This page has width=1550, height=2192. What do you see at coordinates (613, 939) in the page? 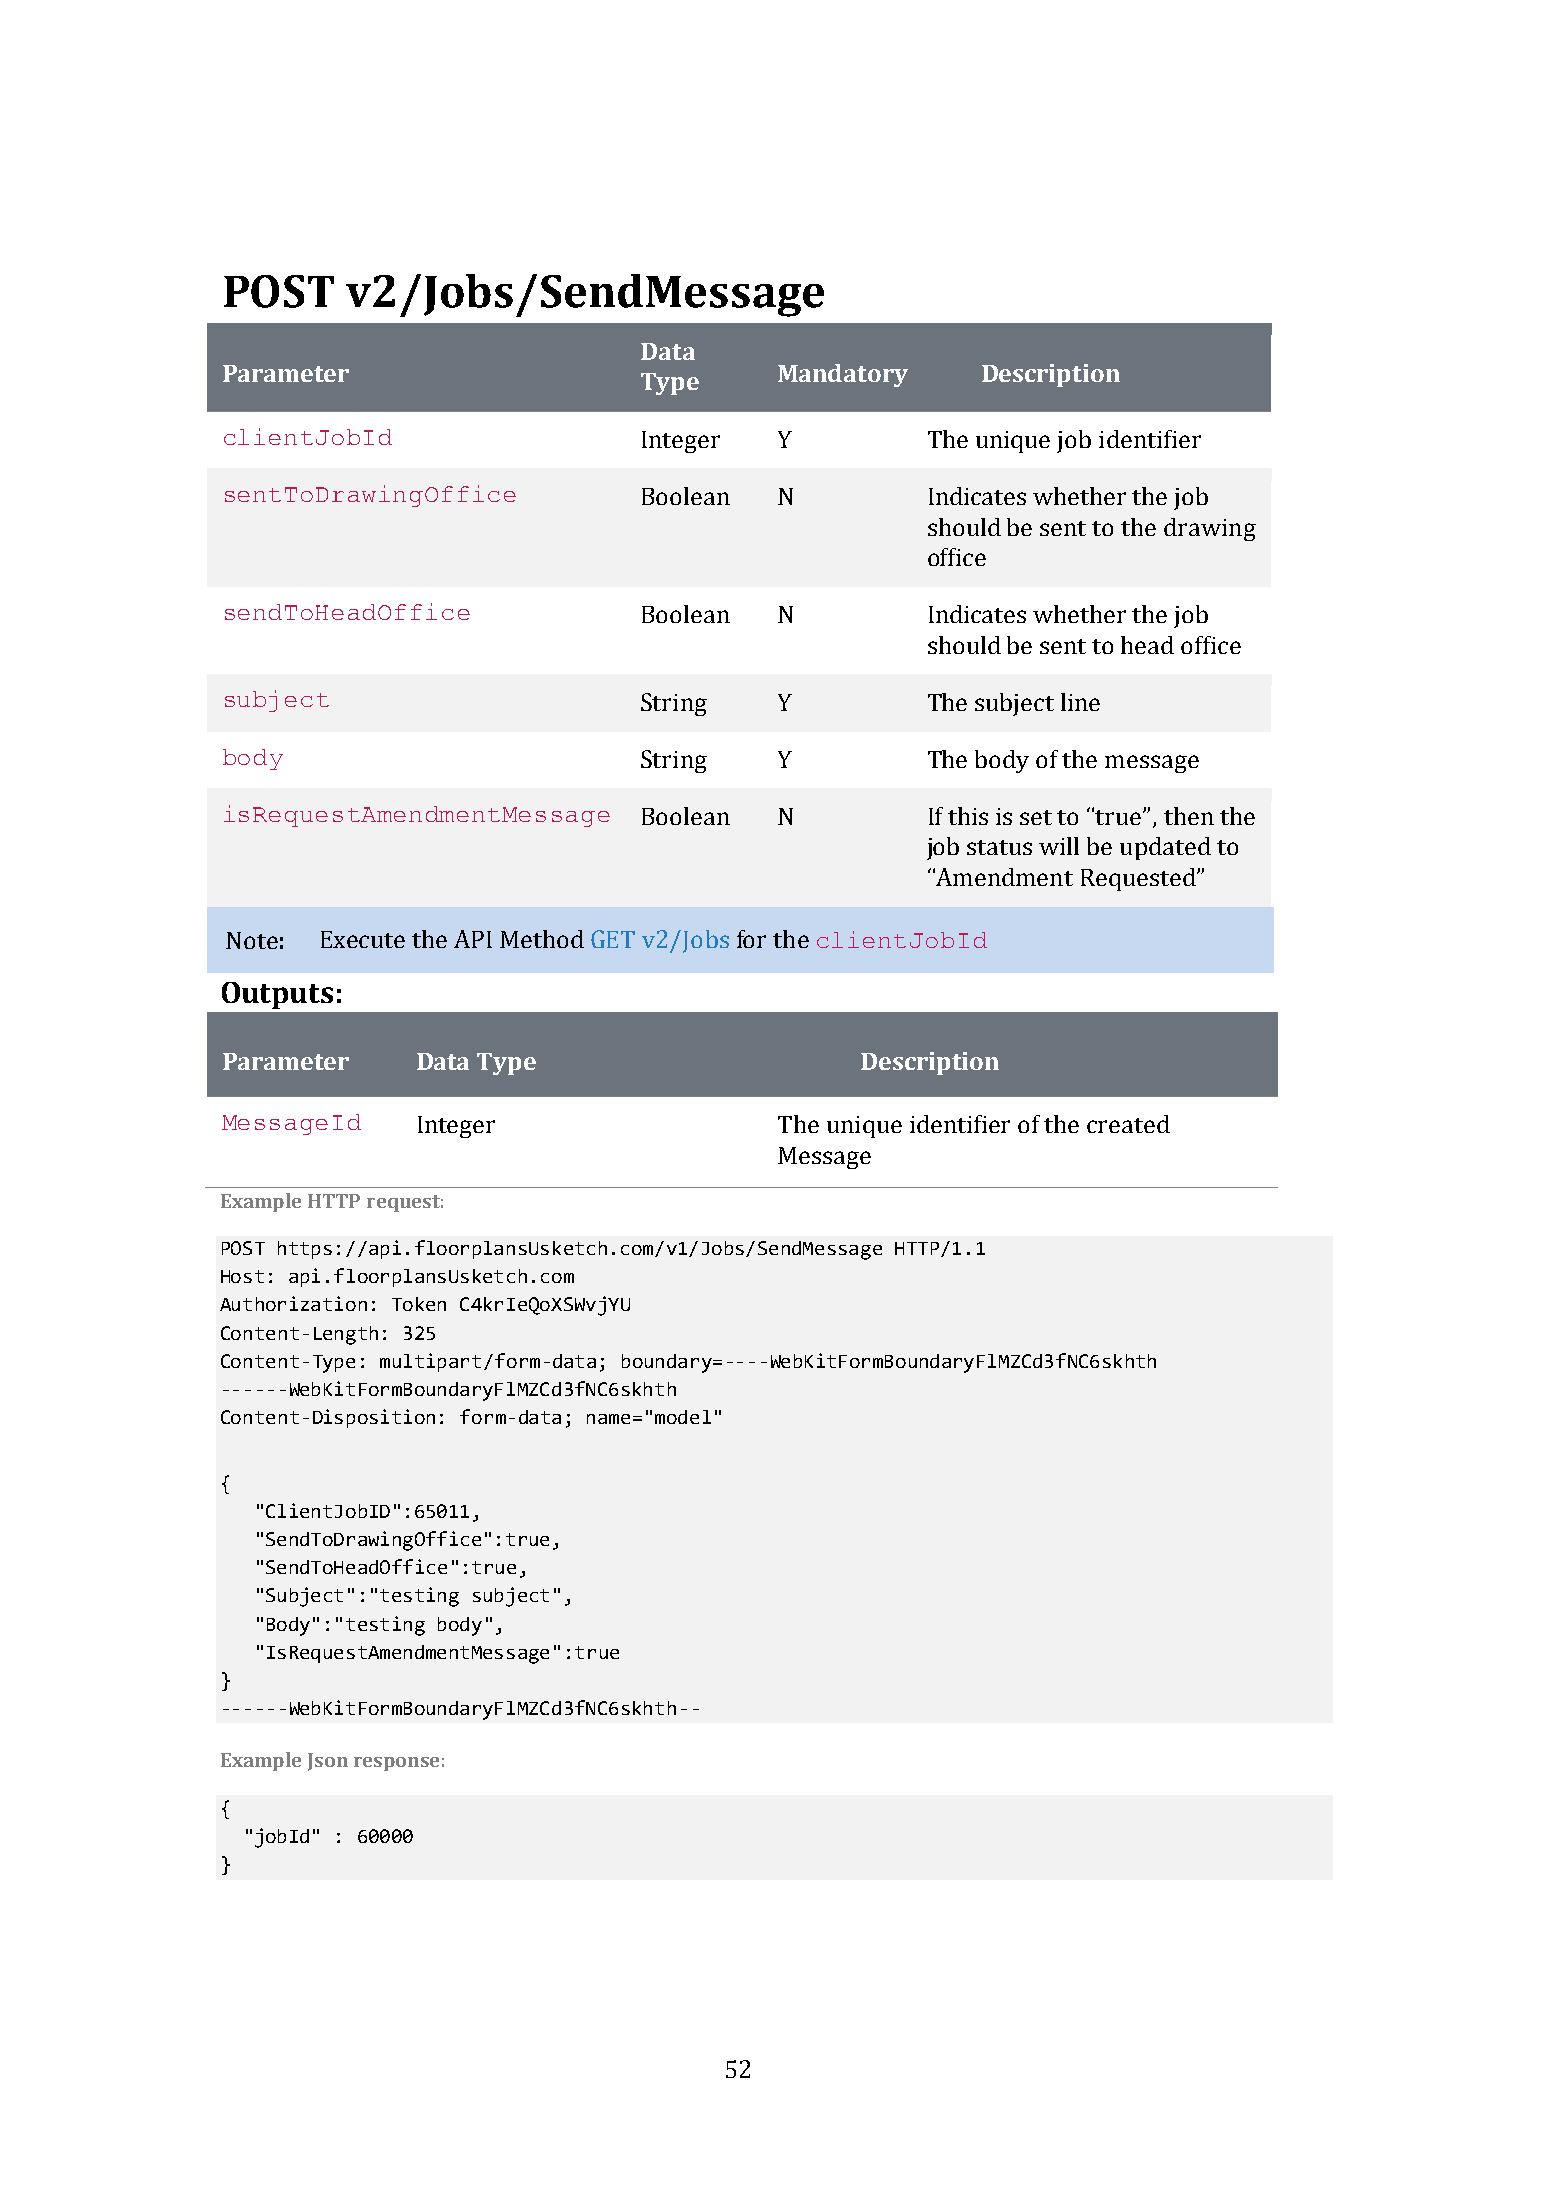
I see `GET` at bounding box center [613, 939].
